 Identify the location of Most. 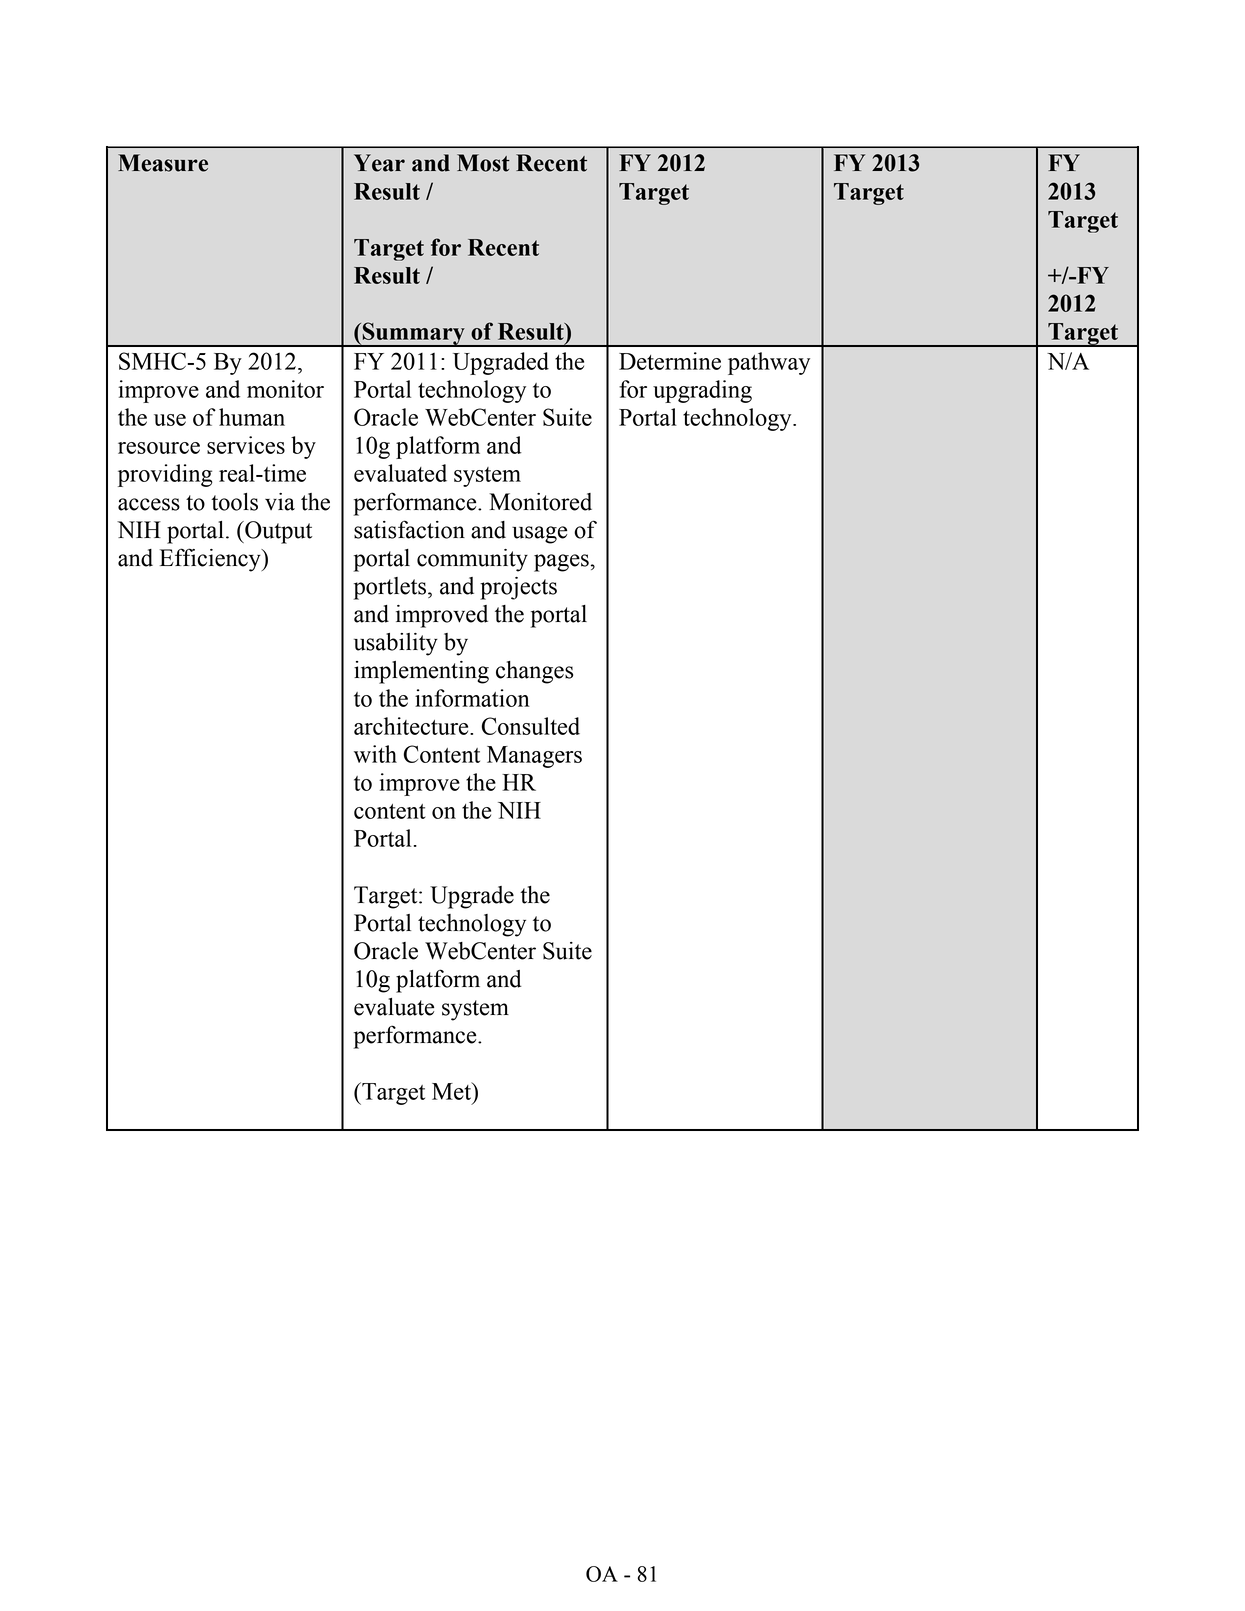
(483, 163).
